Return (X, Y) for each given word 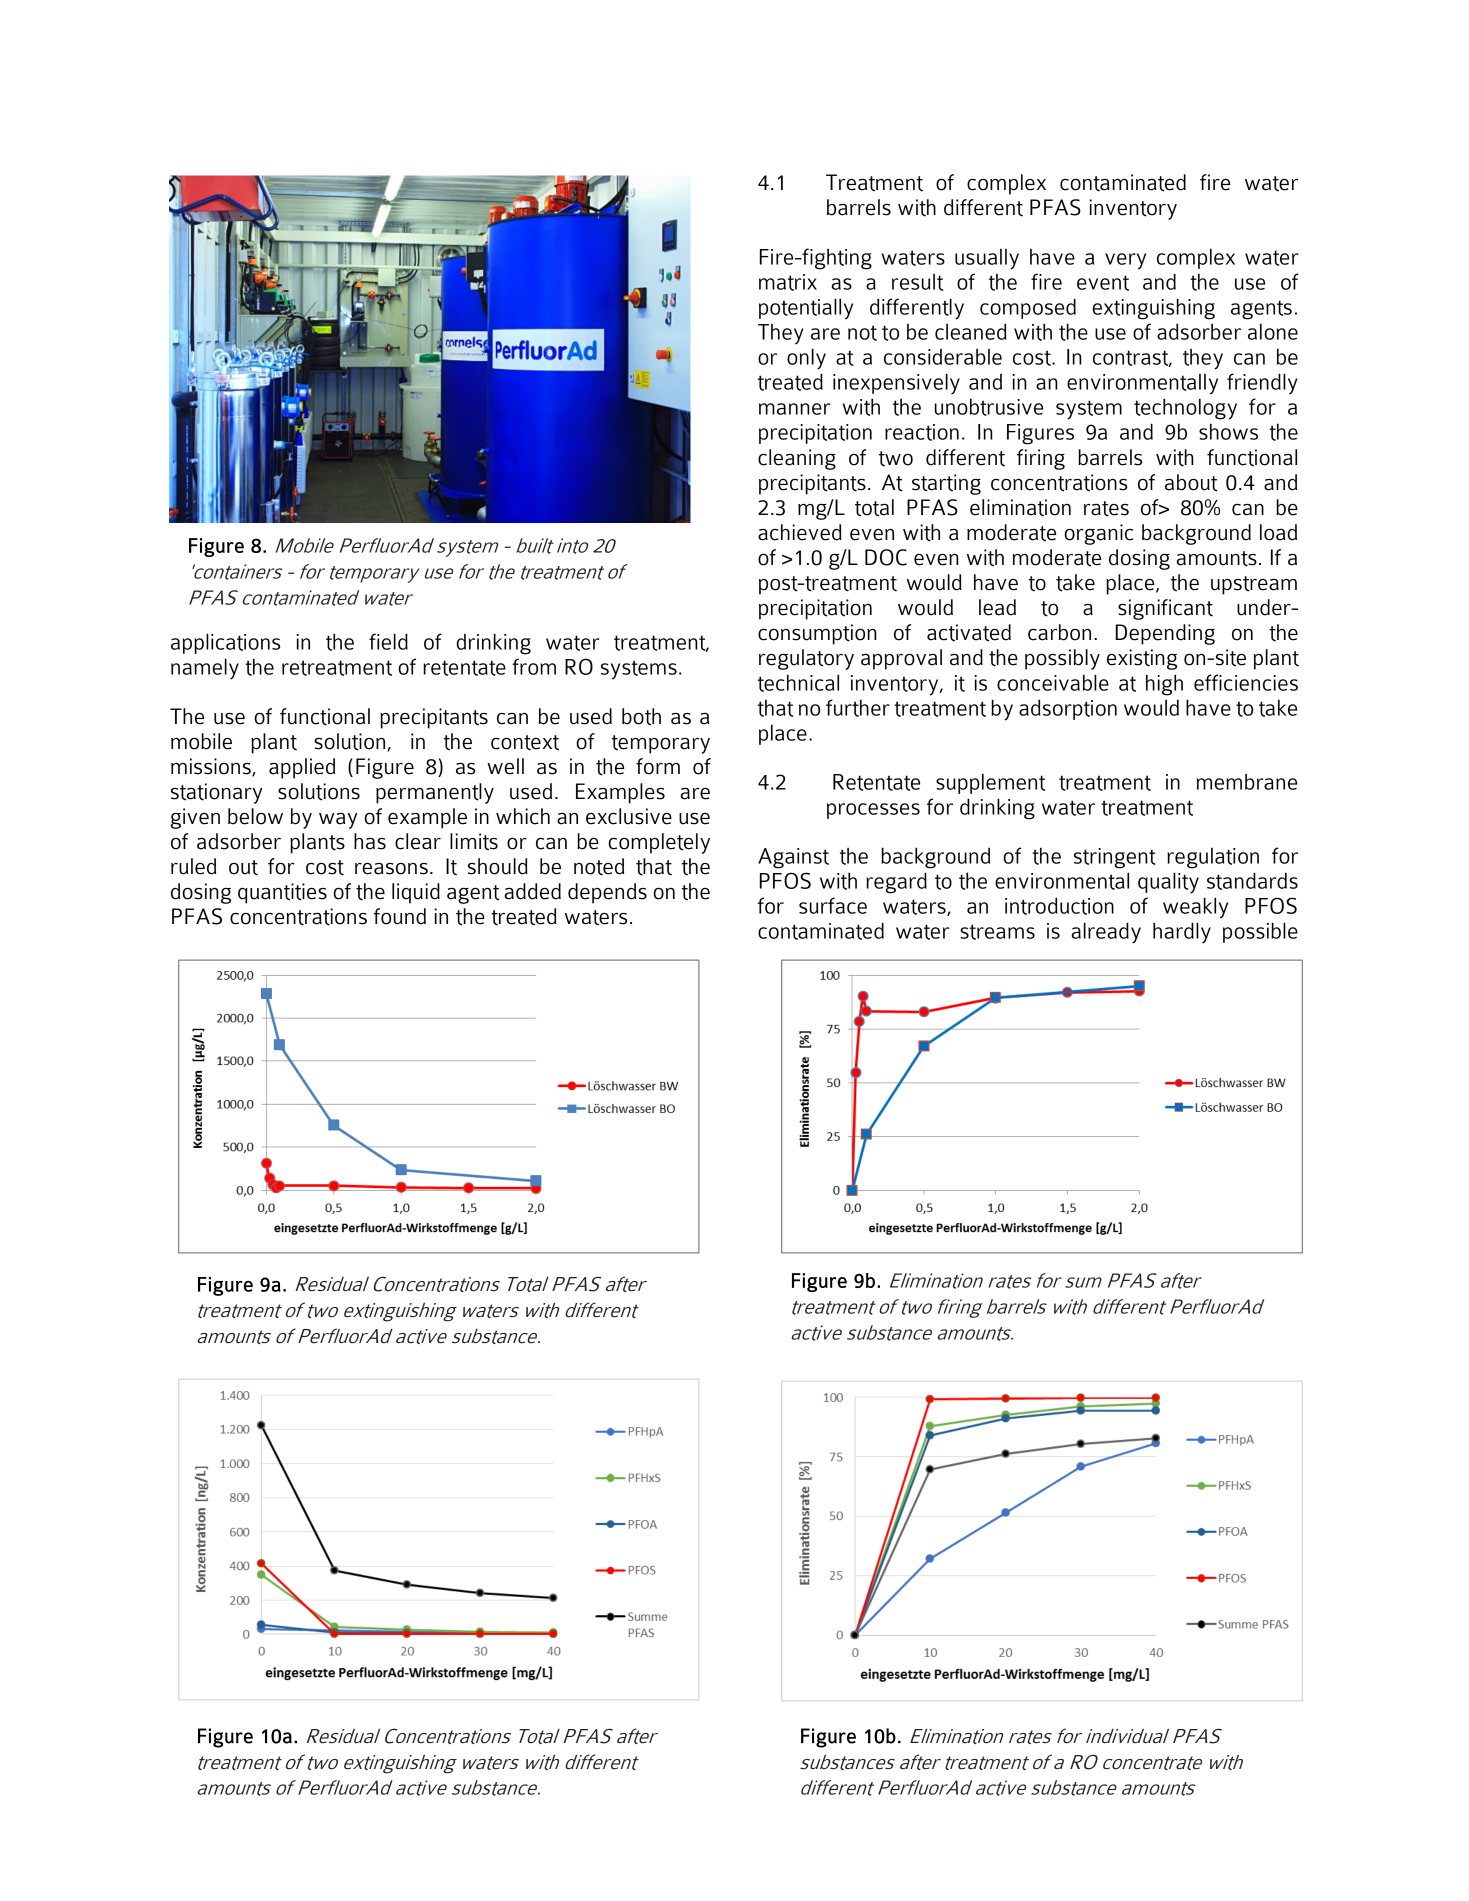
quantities (282, 893)
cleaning (797, 459)
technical (798, 683)
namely (205, 669)
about (1191, 483)
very (1125, 261)
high (1164, 685)
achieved (800, 532)
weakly (1195, 908)
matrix (788, 282)
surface (833, 905)
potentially (806, 309)
